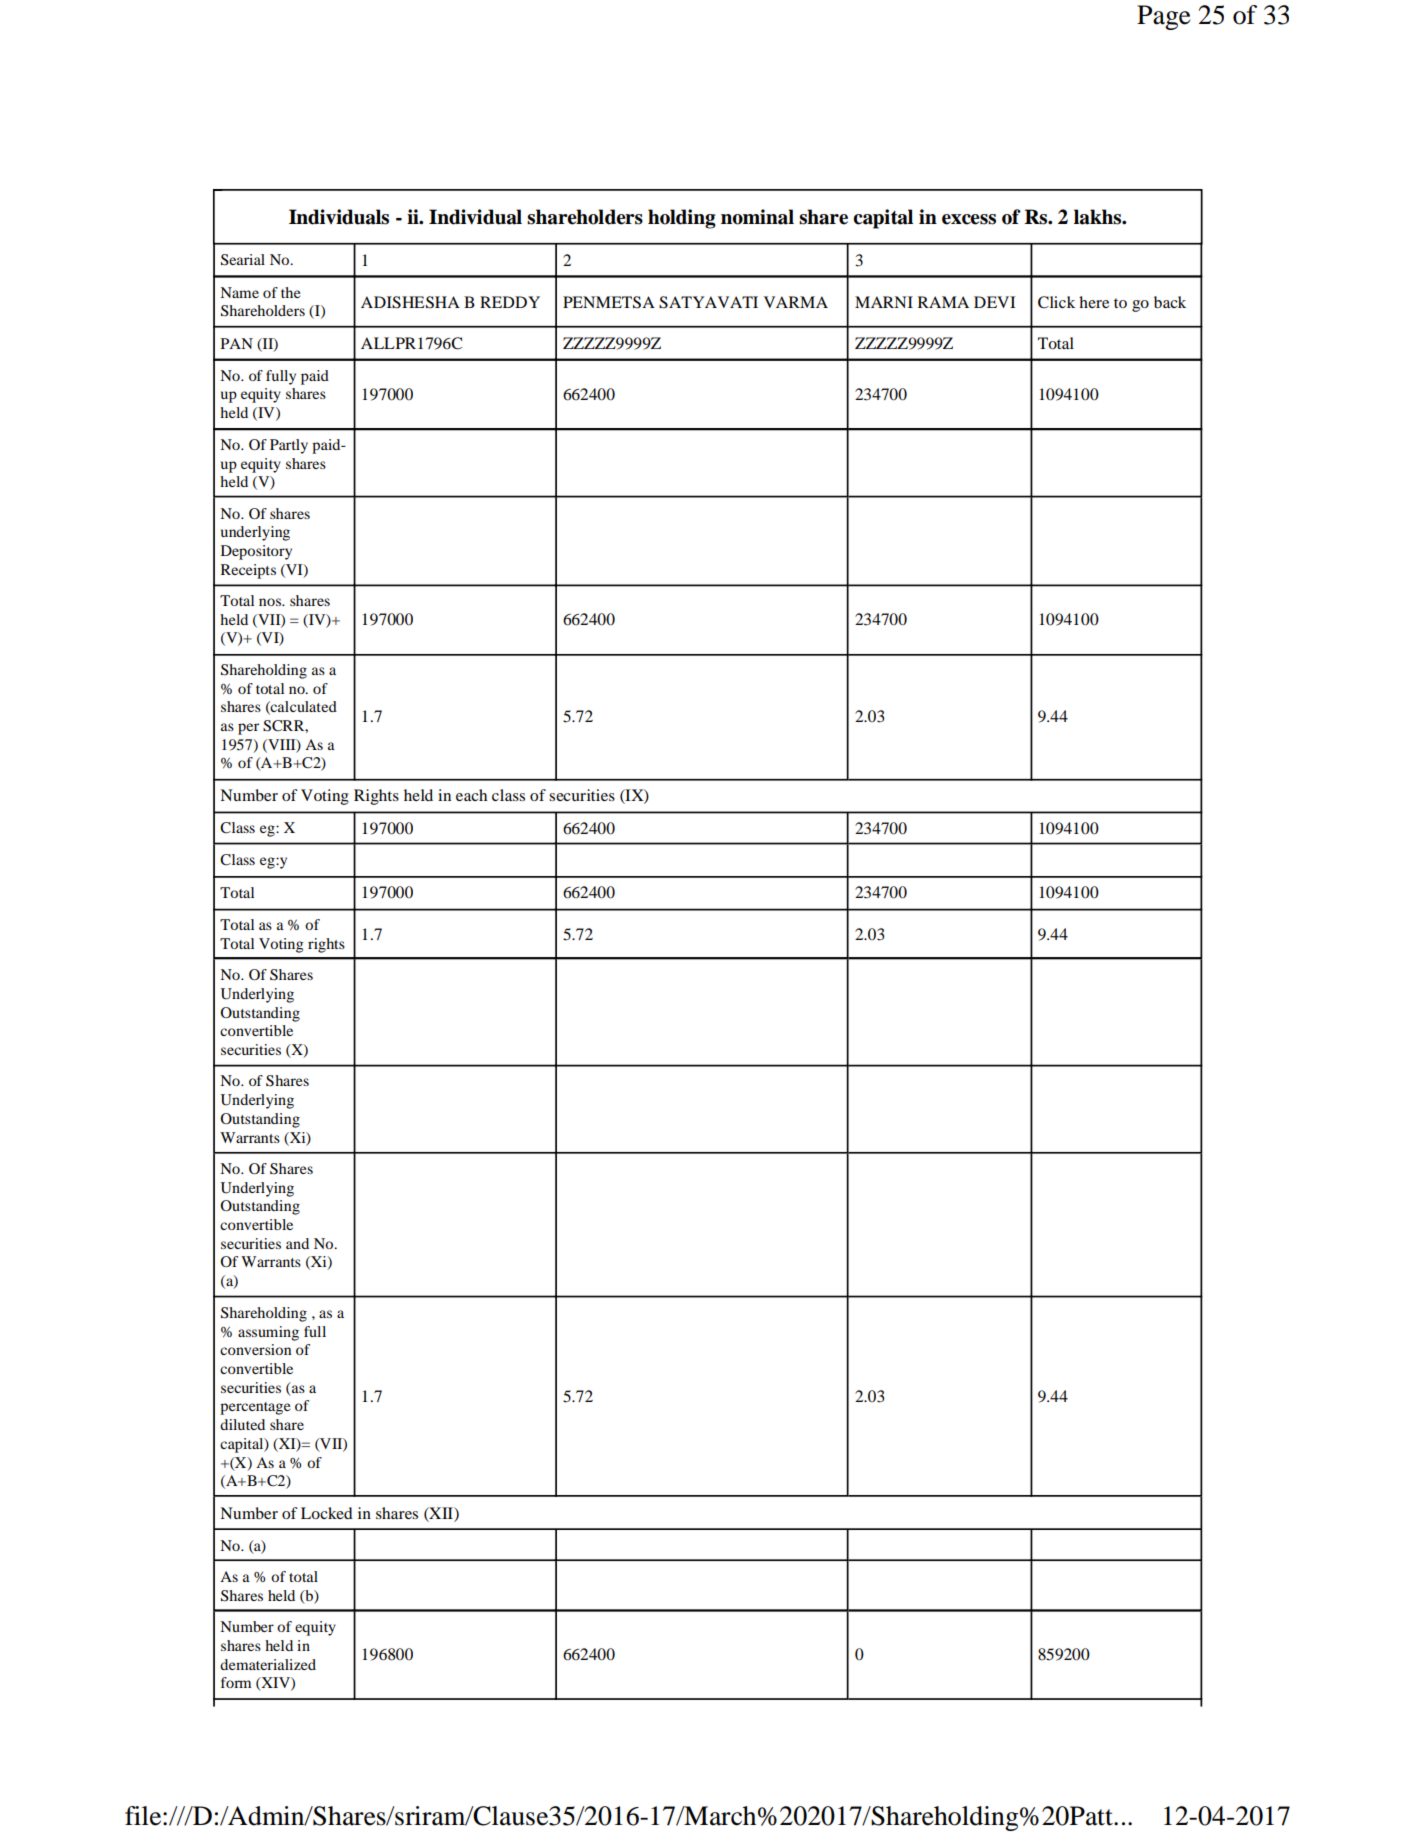  I want to click on the, so click(290, 292).
